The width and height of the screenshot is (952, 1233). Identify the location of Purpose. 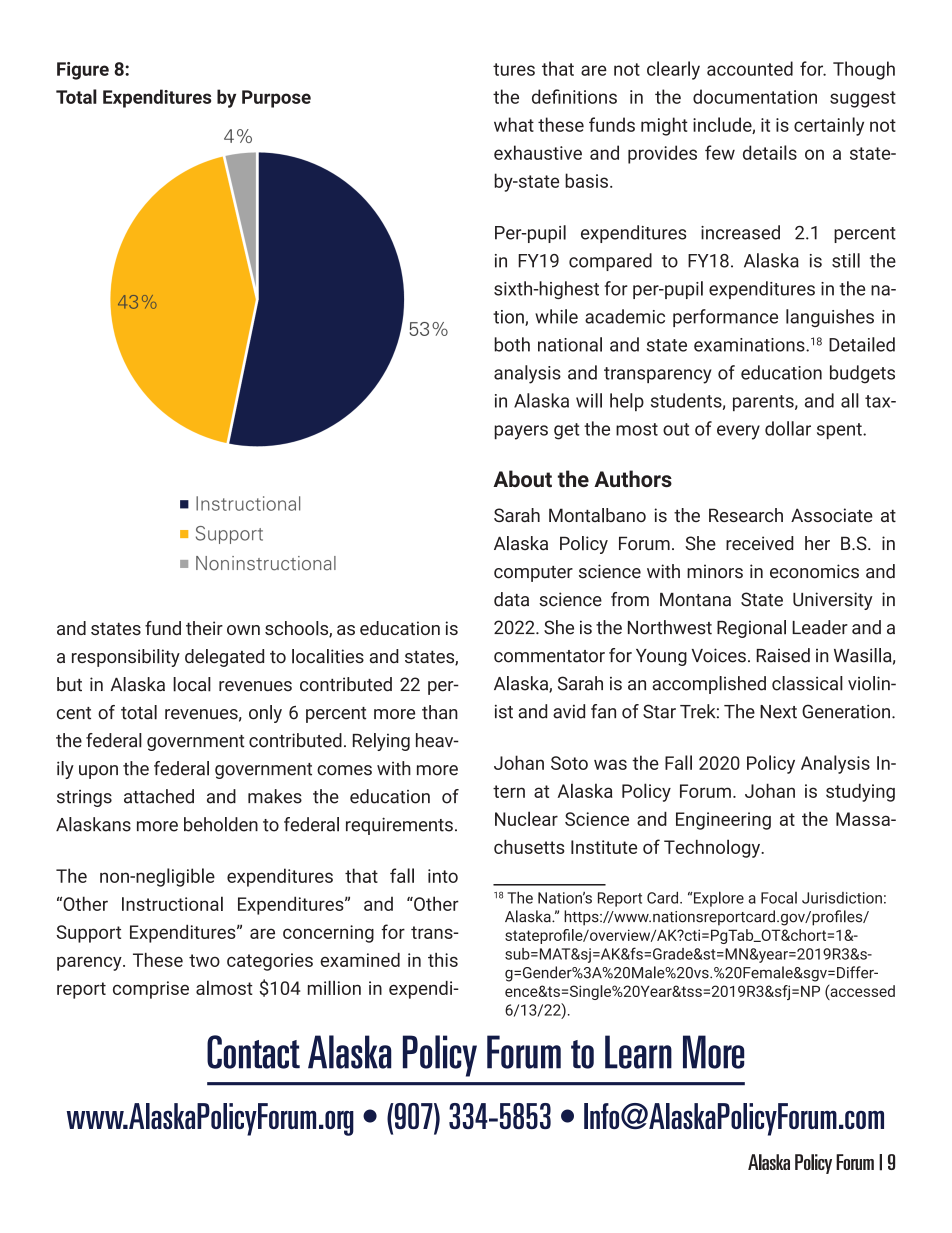
(276, 99).
